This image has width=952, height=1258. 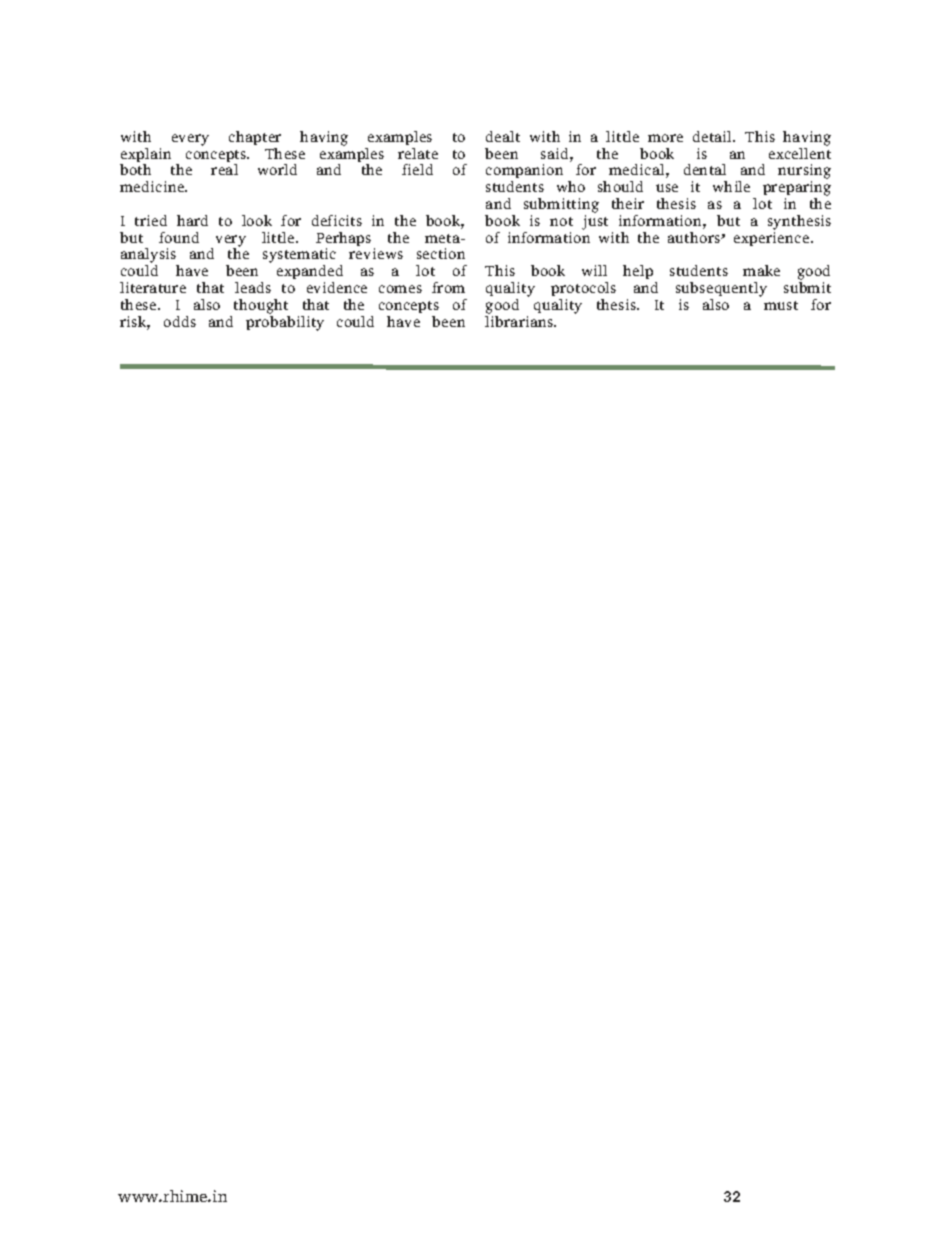 I want to click on hard, so click(x=192, y=220).
